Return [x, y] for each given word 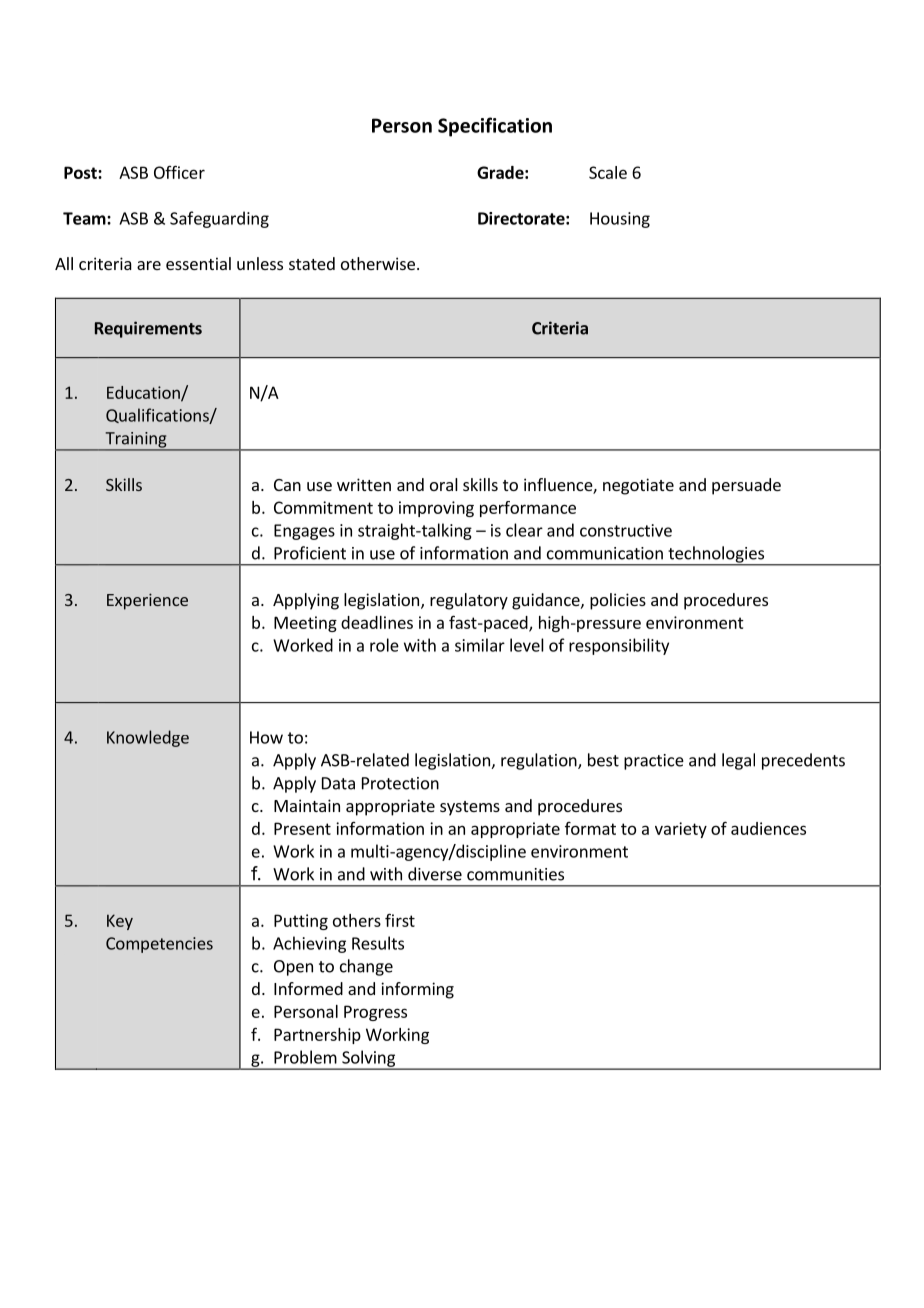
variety [681, 830]
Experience [147, 601]
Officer [179, 172]
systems [470, 808]
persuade [746, 486]
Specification [495, 127]
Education [144, 393]
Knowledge [148, 738]
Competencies [159, 945]
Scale [608, 172]
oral [444, 484]
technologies [716, 555]
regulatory [469, 601]
